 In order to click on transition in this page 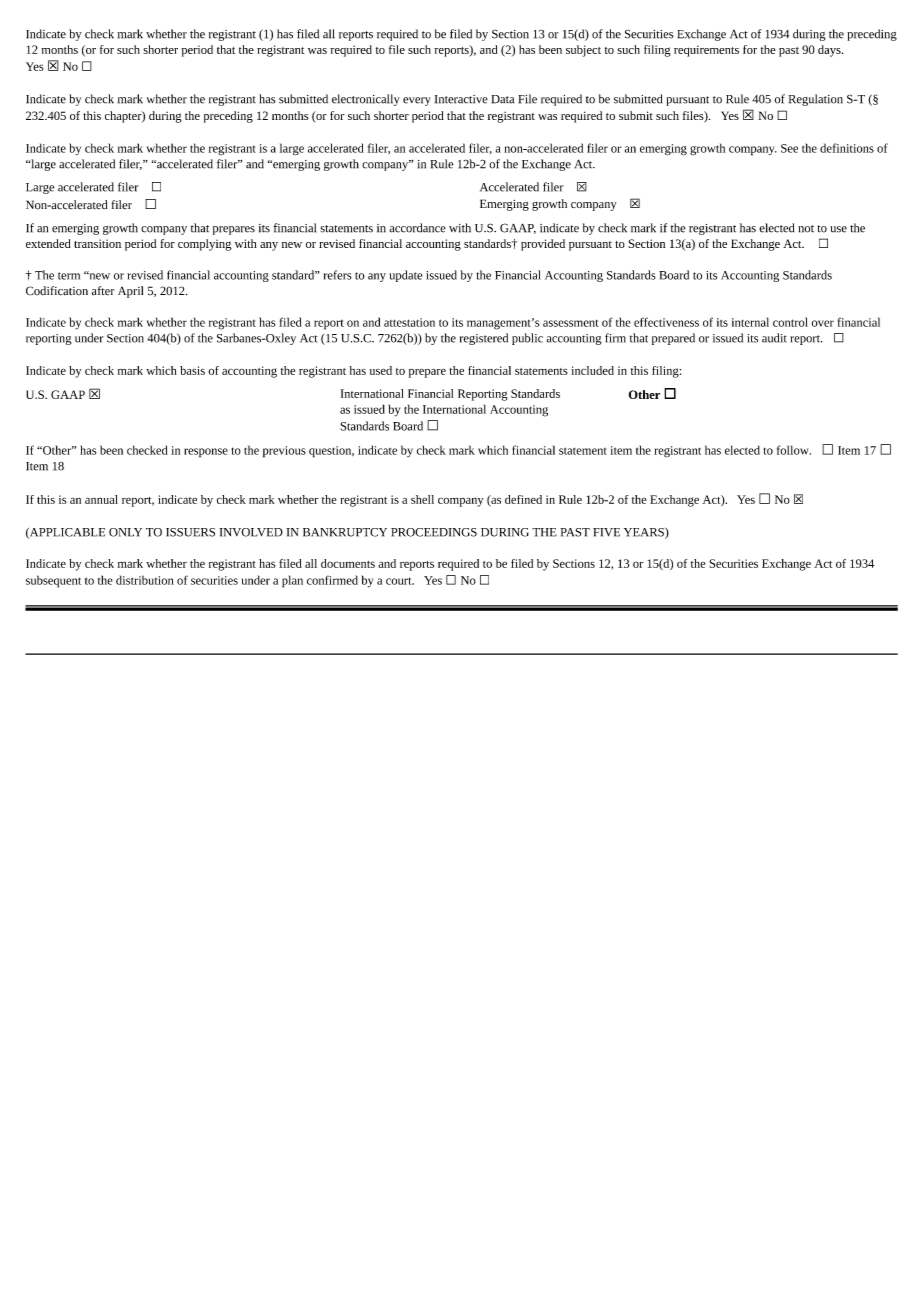, I will do `click(97, 243)`.
